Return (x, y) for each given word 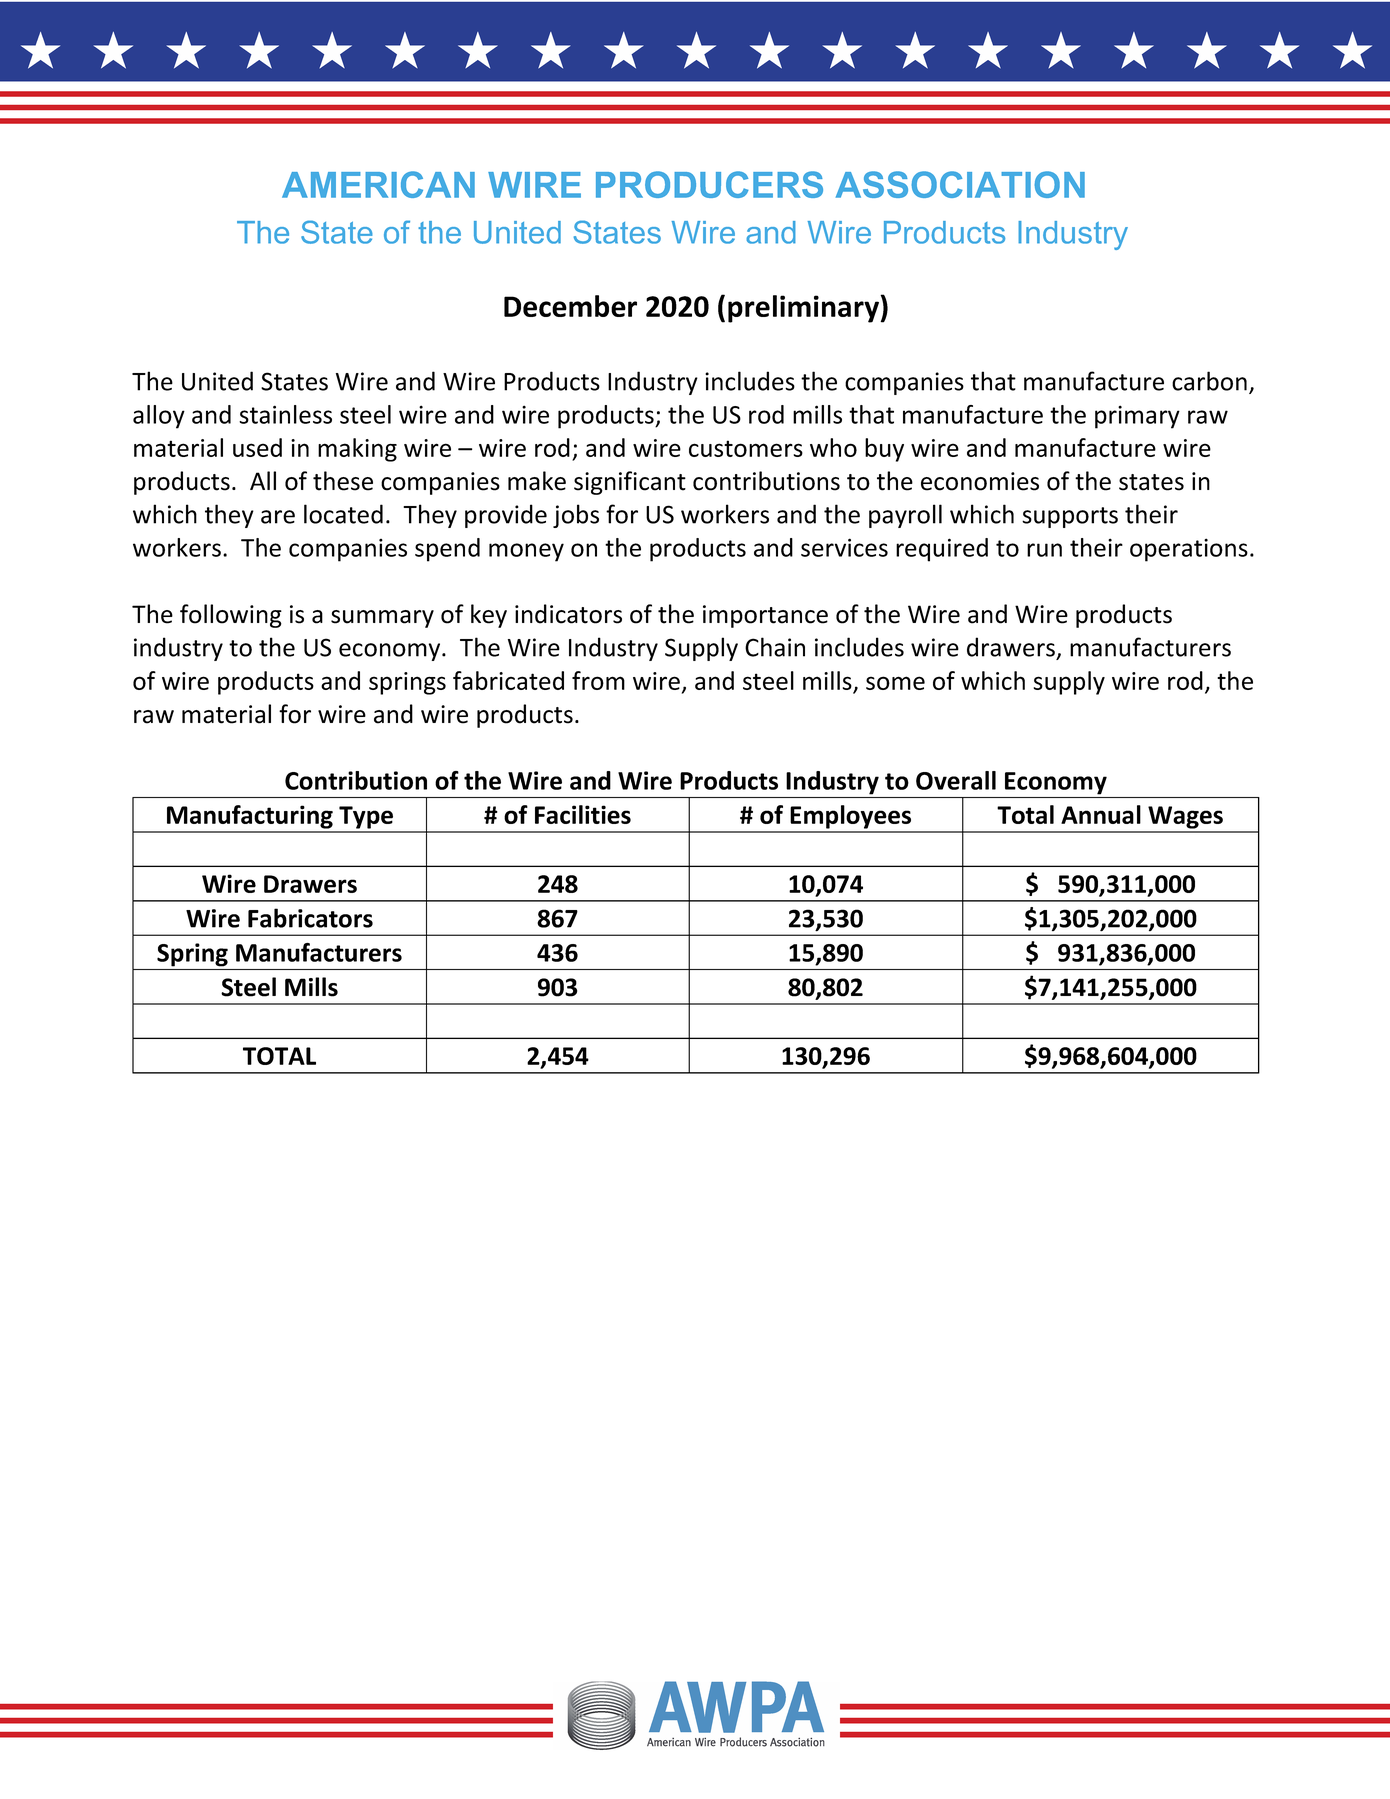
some (895, 683)
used (257, 447)
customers (746, 448)
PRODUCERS (709, 184)
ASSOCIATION (960, 184)
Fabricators (310, 918)
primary (1137, 417)
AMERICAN (378, 184)
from (598, 680)
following (231, 616)
